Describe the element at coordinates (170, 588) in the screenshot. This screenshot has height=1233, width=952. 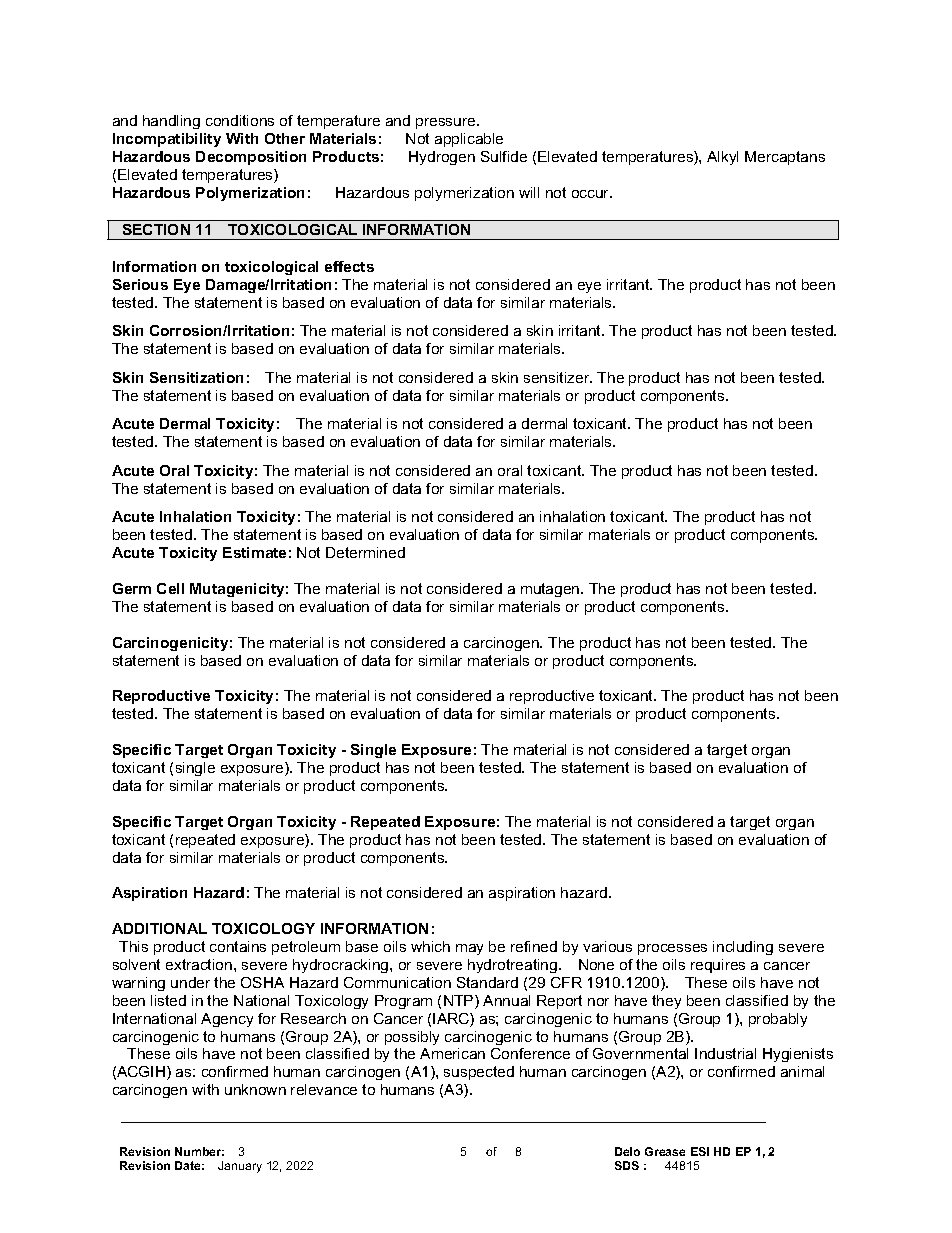
I see `Cell` at that location.
